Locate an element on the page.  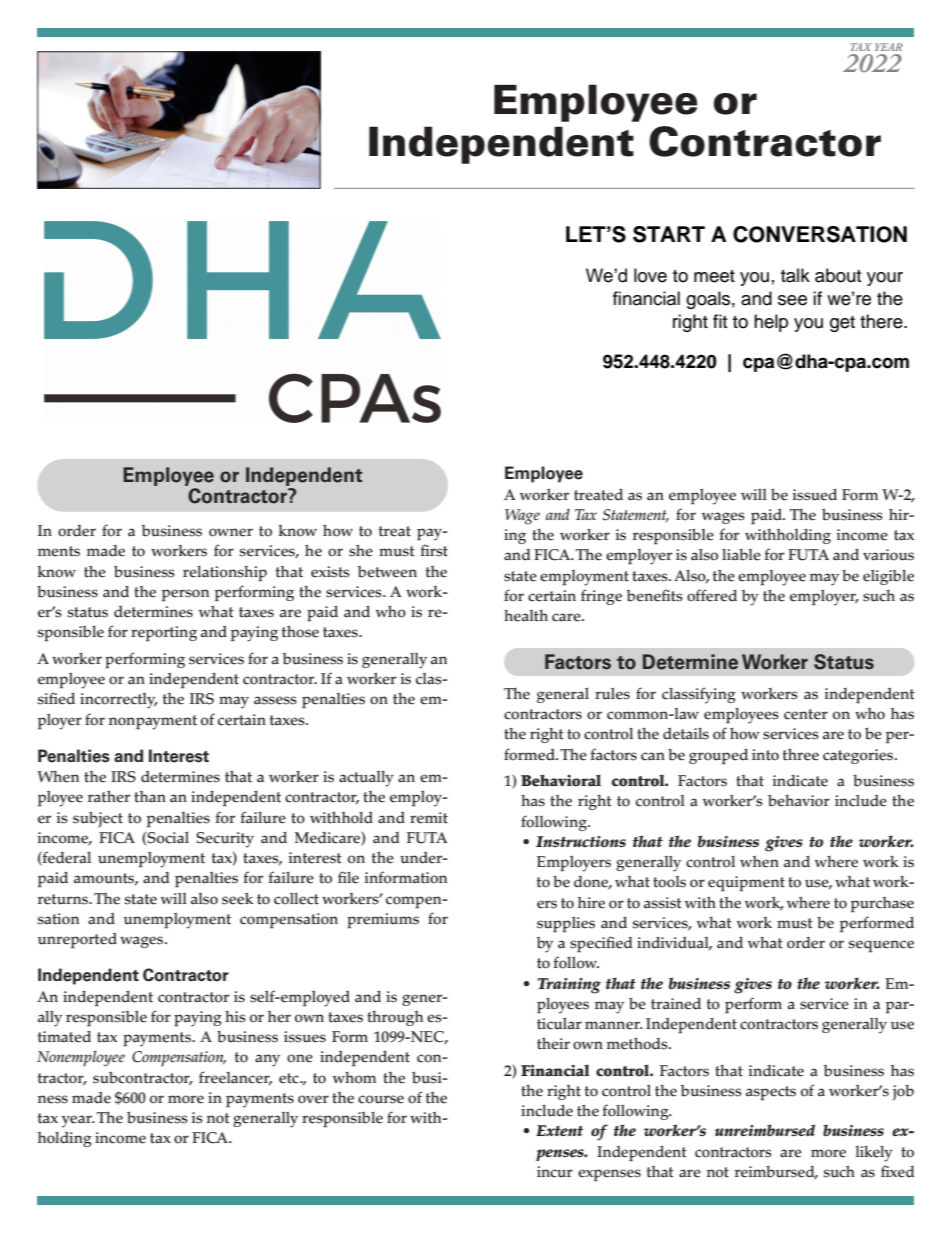
health is located at coordinates (526, 616).
